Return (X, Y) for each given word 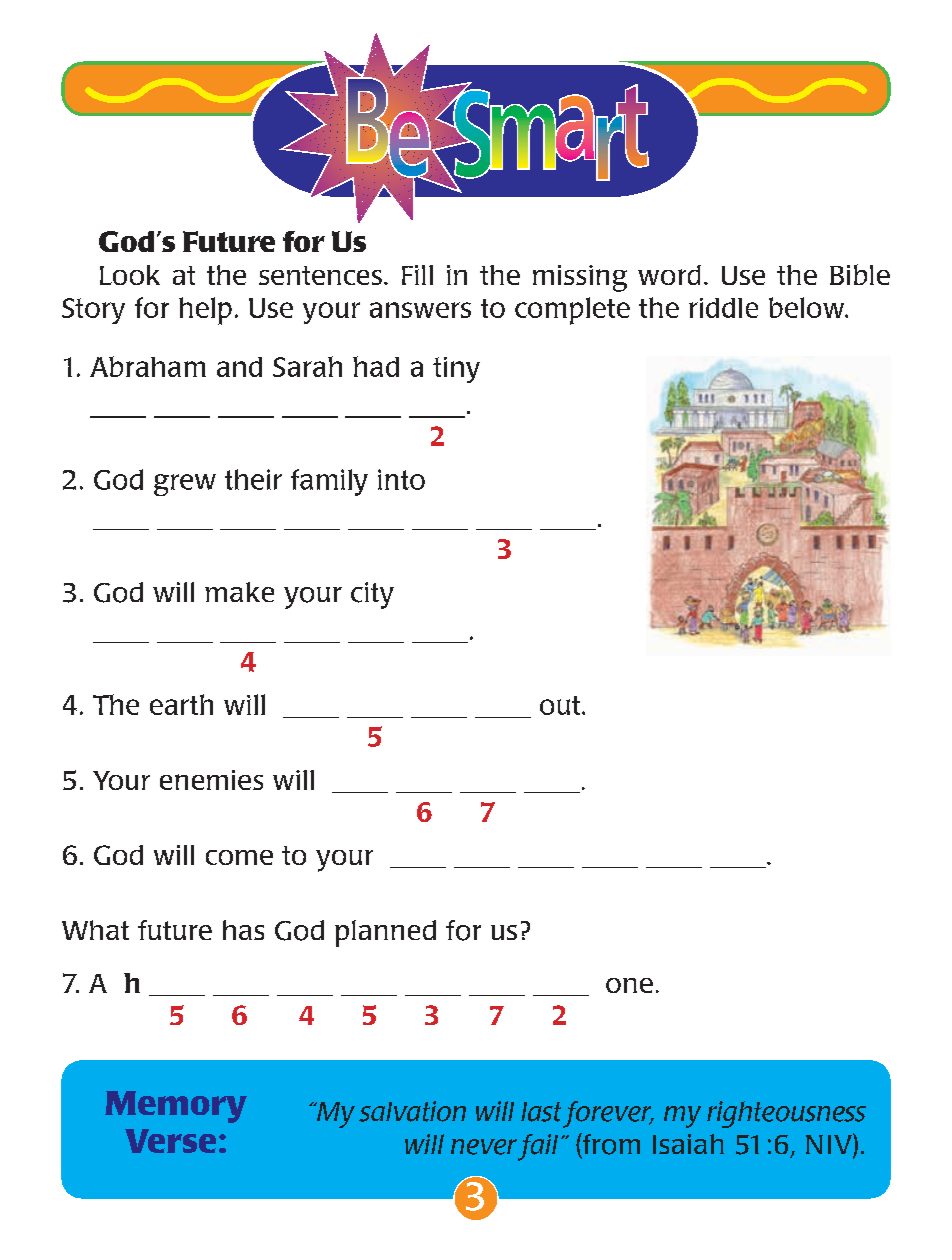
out (561, 705)
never (484, 1147)
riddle (723, 308)
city (372, 595)
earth (181, 704)
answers (420, 310)
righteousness (786, 1114)
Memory (176, 1107)
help (205, 311)
